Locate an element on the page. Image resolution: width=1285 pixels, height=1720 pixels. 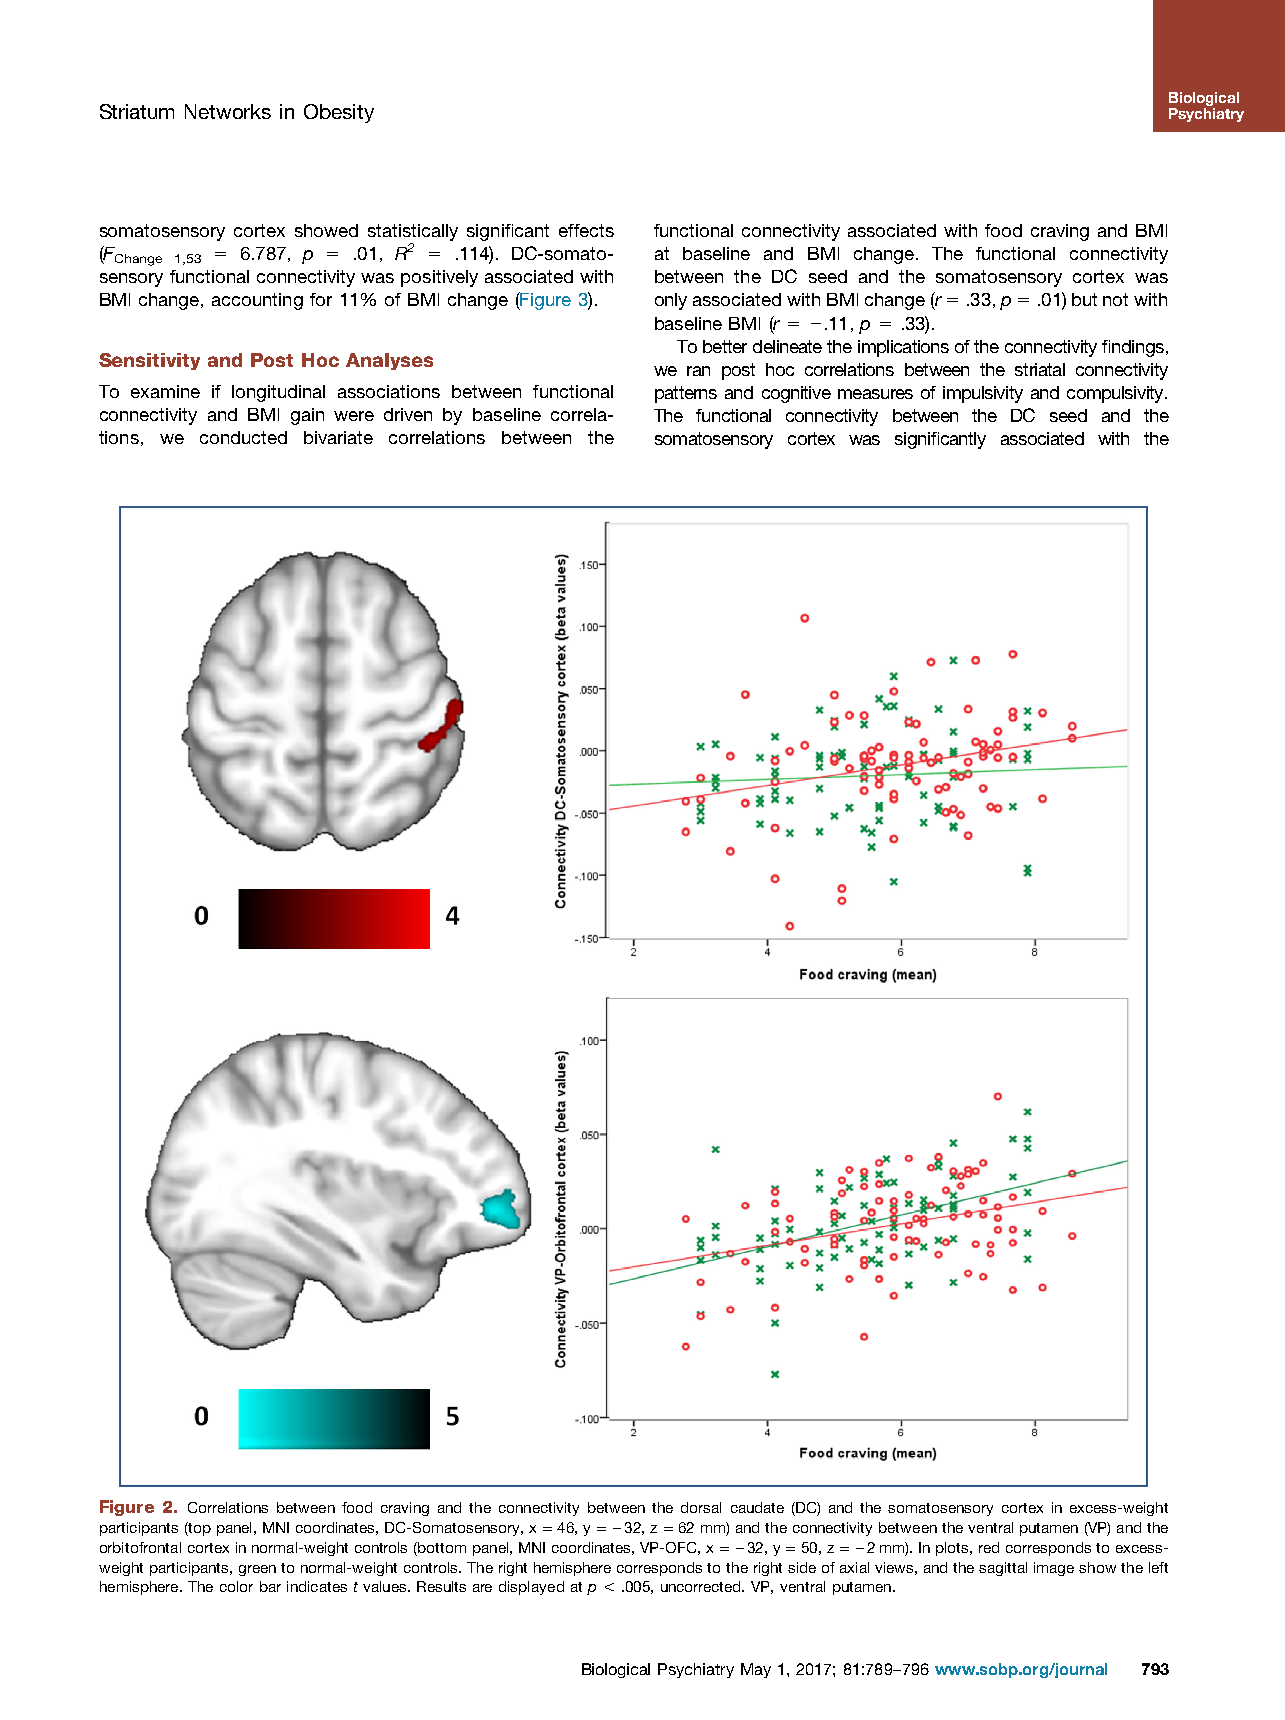
uncorrected is located at coordinates (702, 1586).
